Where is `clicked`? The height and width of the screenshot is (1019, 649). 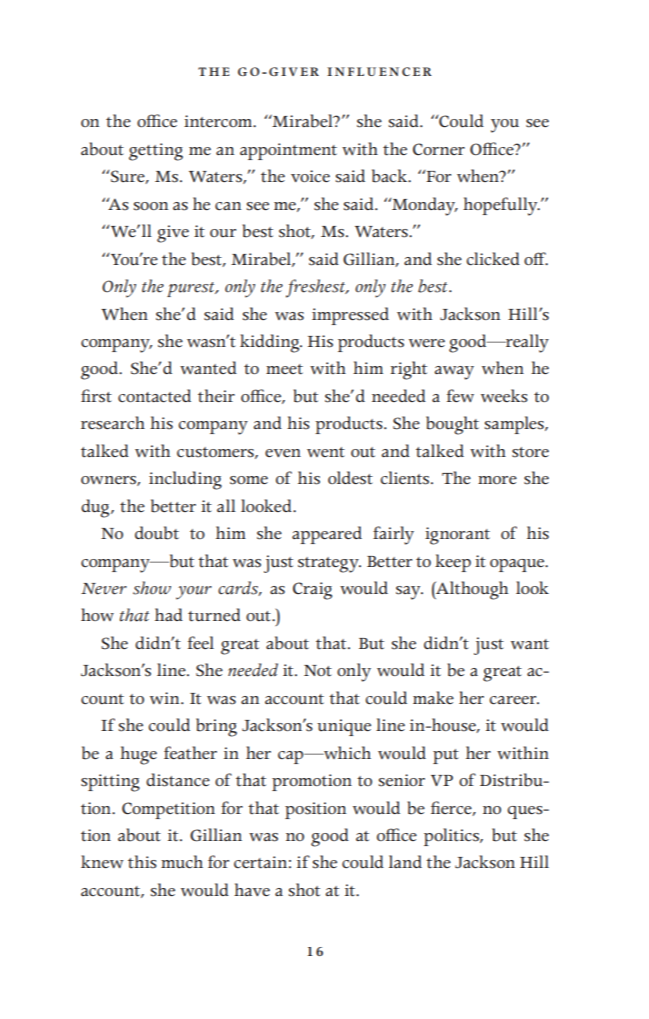
clicked is located at coordinates (493, 259).
